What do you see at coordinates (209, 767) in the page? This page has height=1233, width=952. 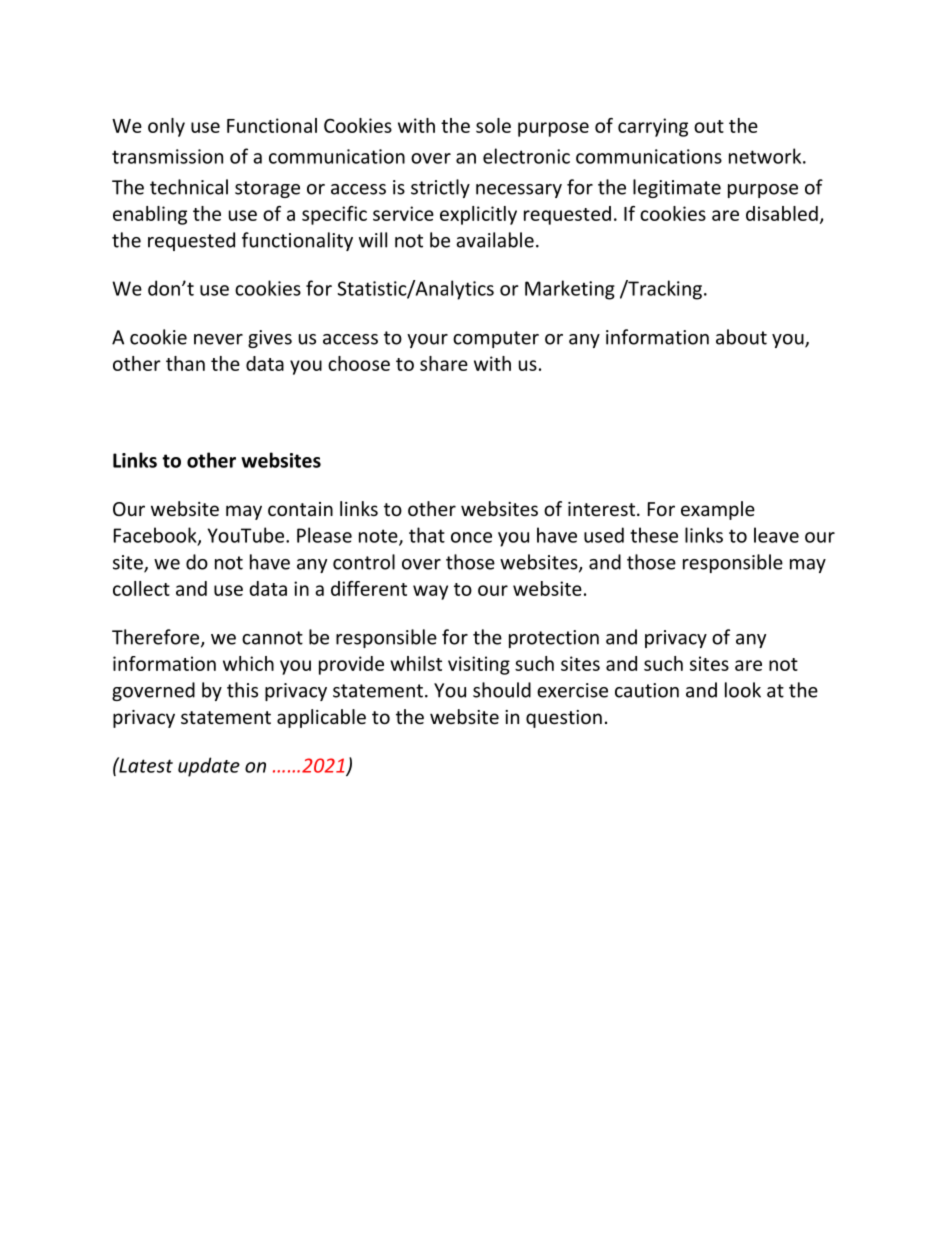 I see `update` at bounding box center [209, 767].
